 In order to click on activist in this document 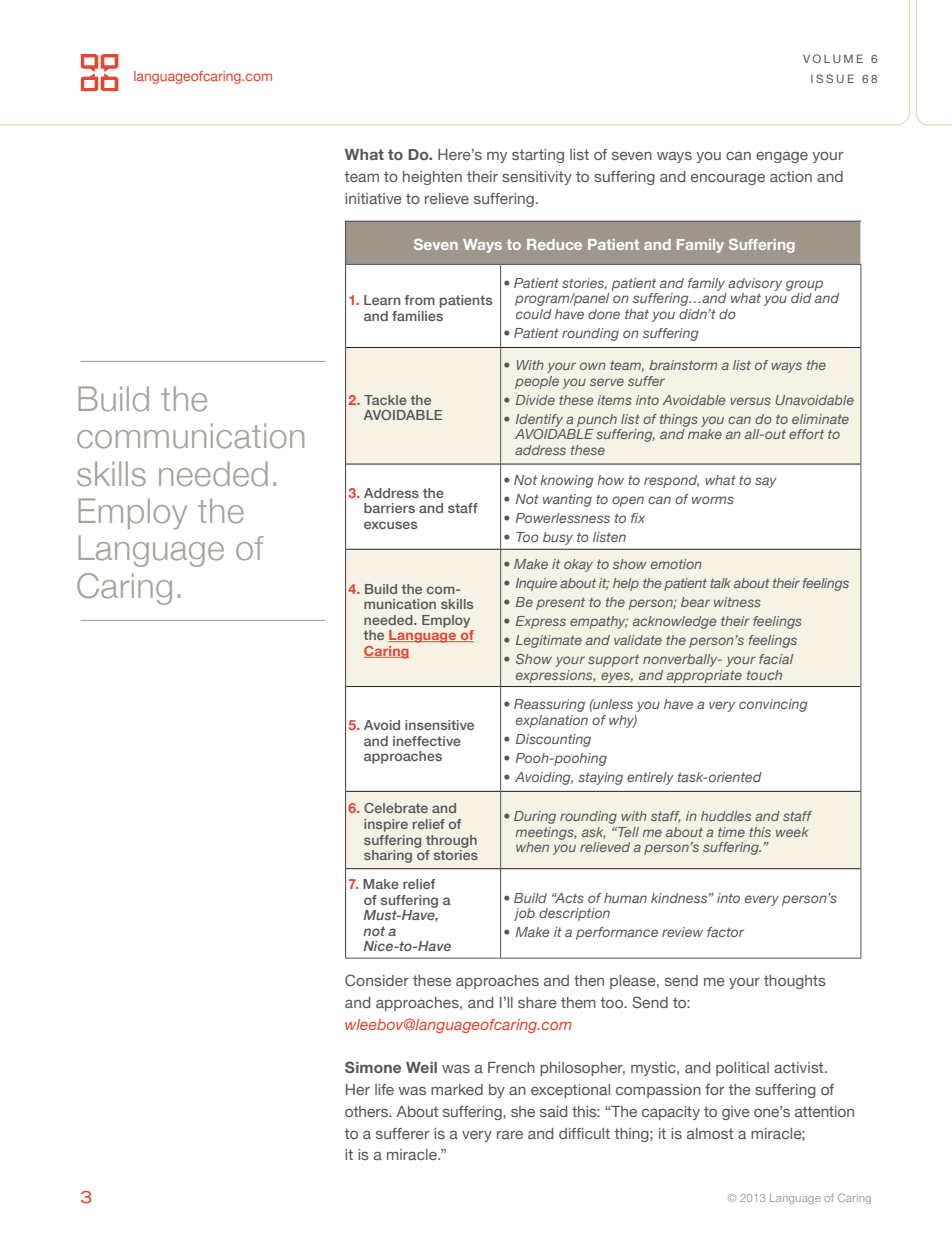, I will do `click(800, 1067)`.
